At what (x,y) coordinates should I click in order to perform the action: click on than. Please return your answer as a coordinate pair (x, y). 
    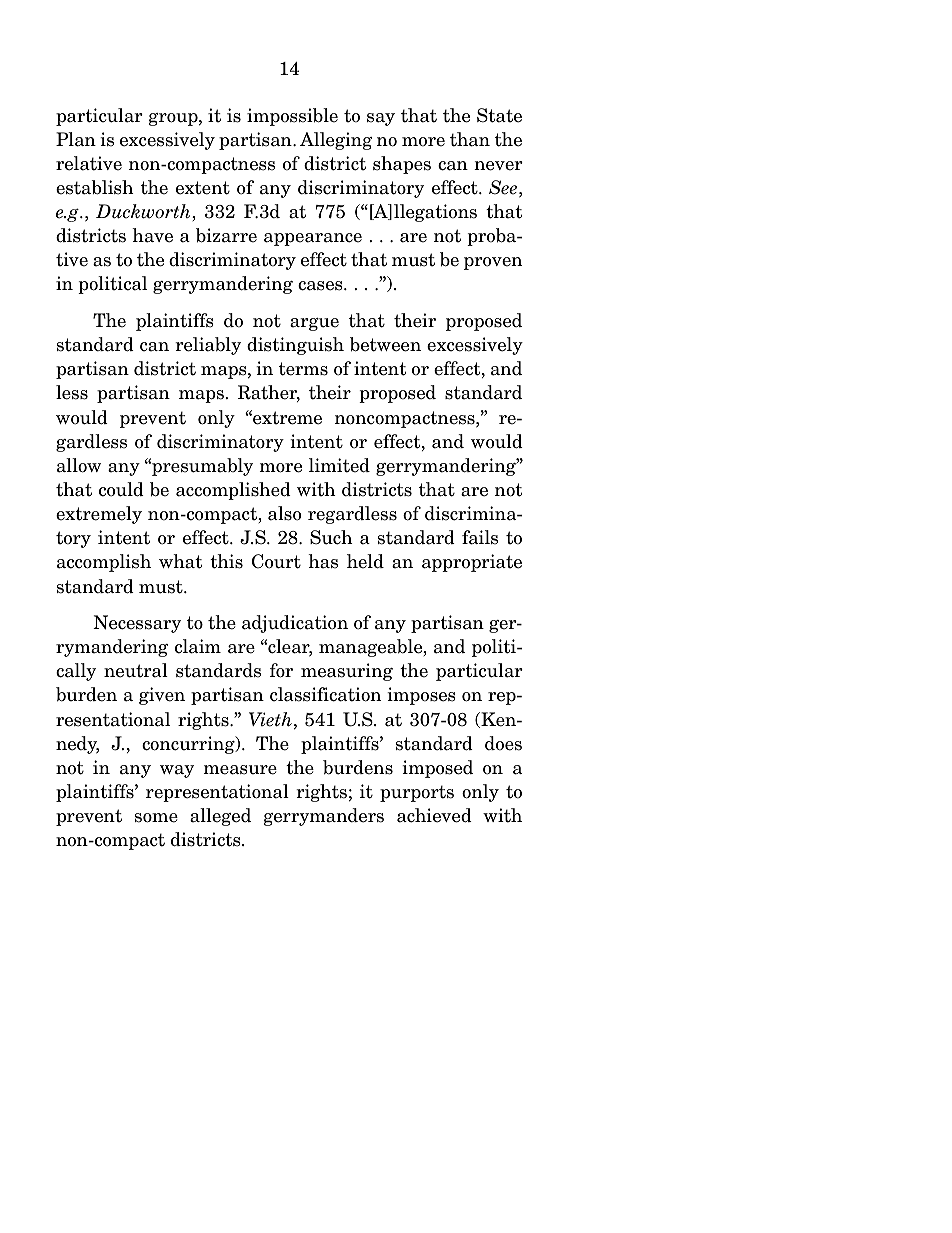
    Looking at the image, I should click on (470, 139).
